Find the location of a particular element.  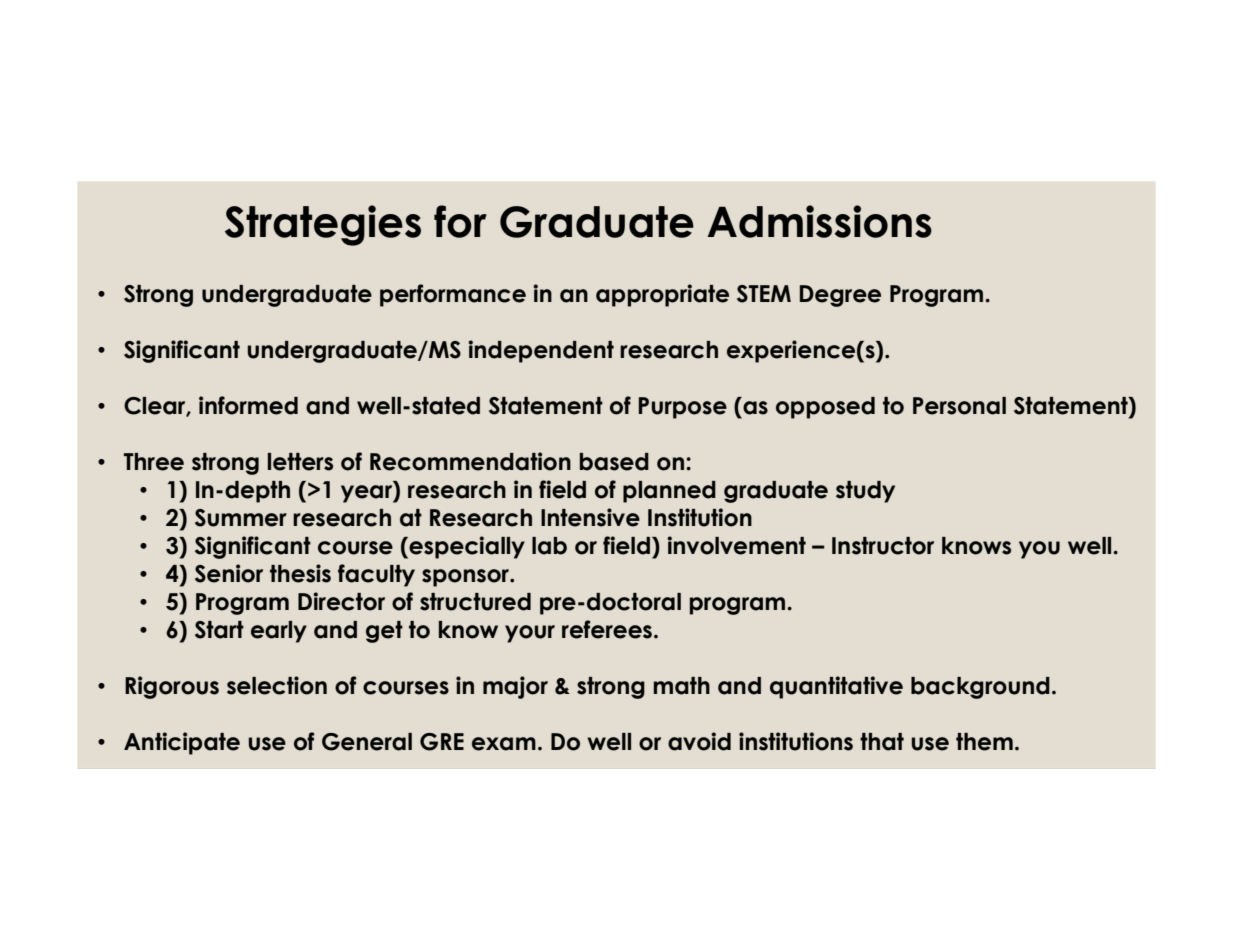

Start is located at coordinates (219, 630).
